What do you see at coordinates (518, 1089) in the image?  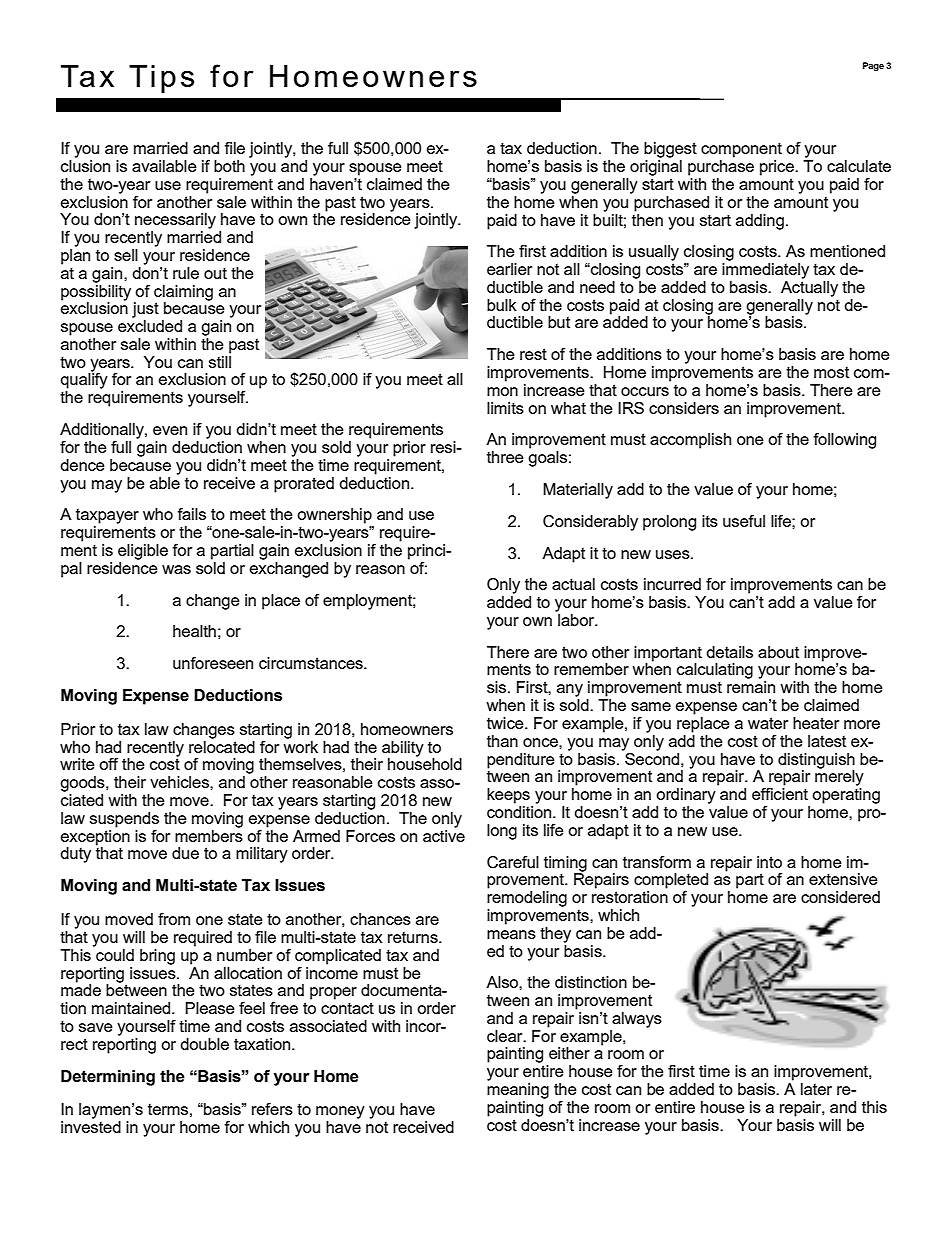 I see `meaning` at bounding box center [518, 1089].
